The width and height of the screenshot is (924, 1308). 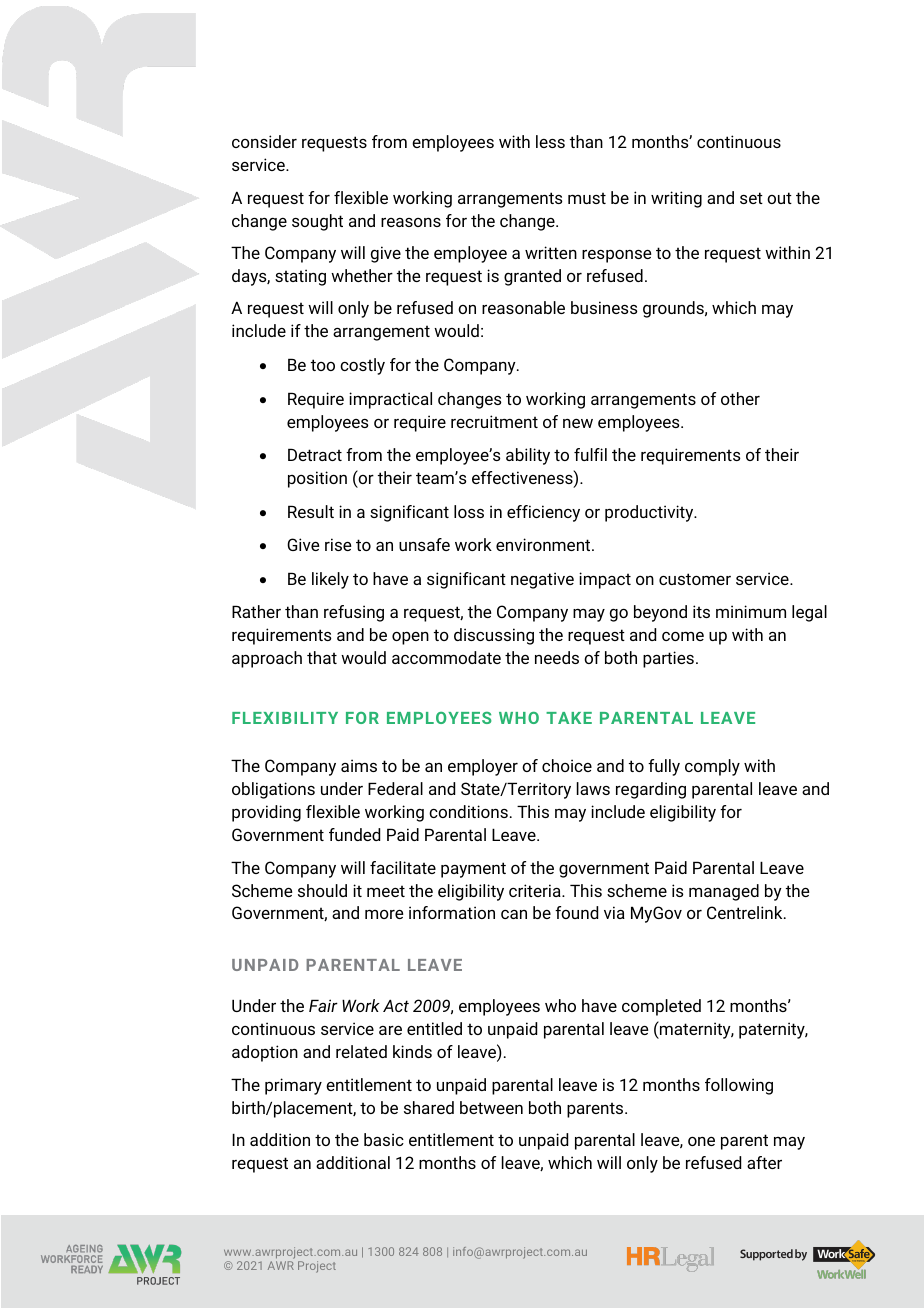 I want to click on customer, so click(x=695, y=579).
